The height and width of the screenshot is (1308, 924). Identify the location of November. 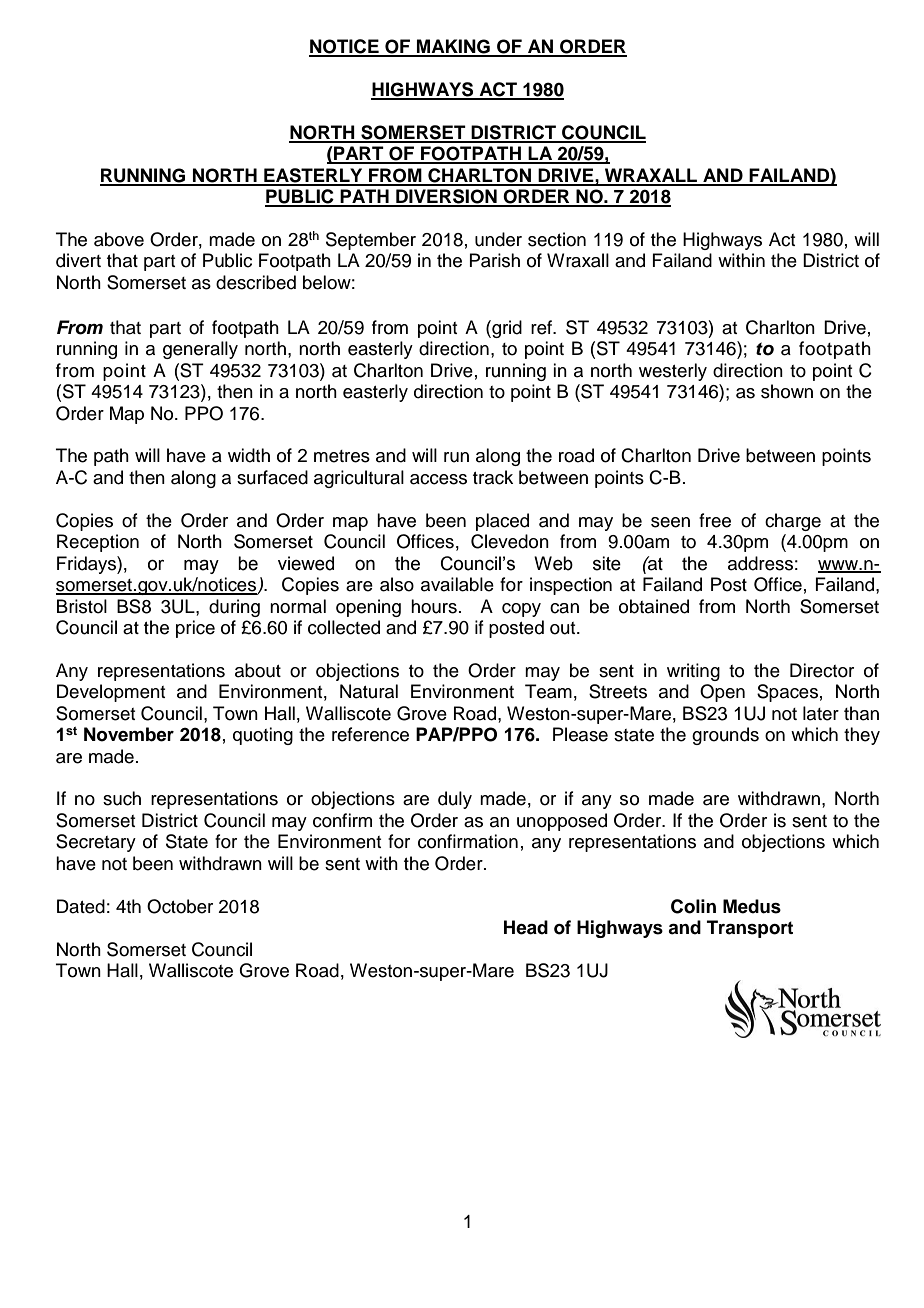
(129, 734).
